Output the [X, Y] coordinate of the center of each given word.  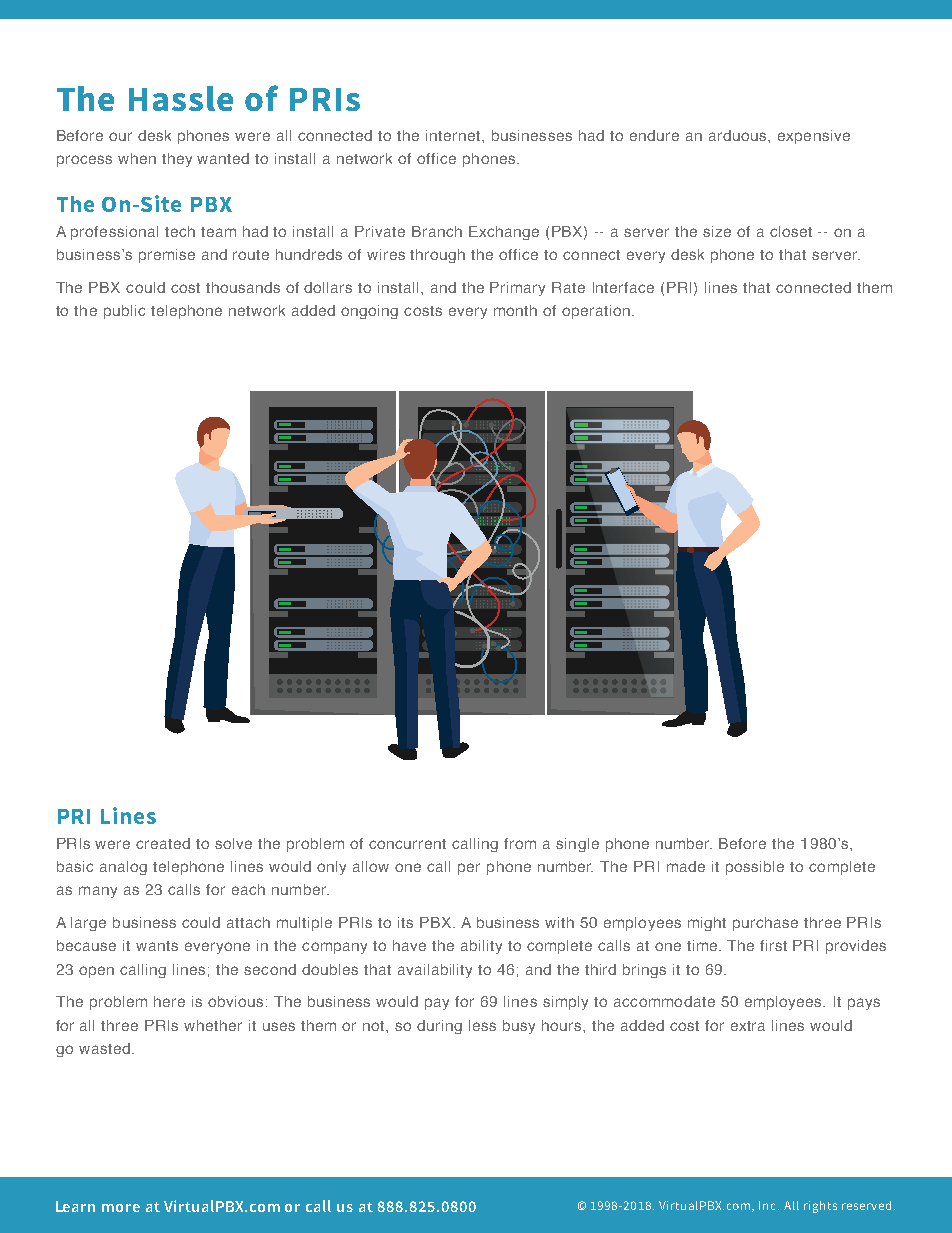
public [124, 312]
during [439, 1027]
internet [454, 135]
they [177, 160]
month [515, 310]
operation [596, 312]
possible [755, 868]
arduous [739, 135]
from [520, 843]
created [163, 843]
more [121, 1208]
